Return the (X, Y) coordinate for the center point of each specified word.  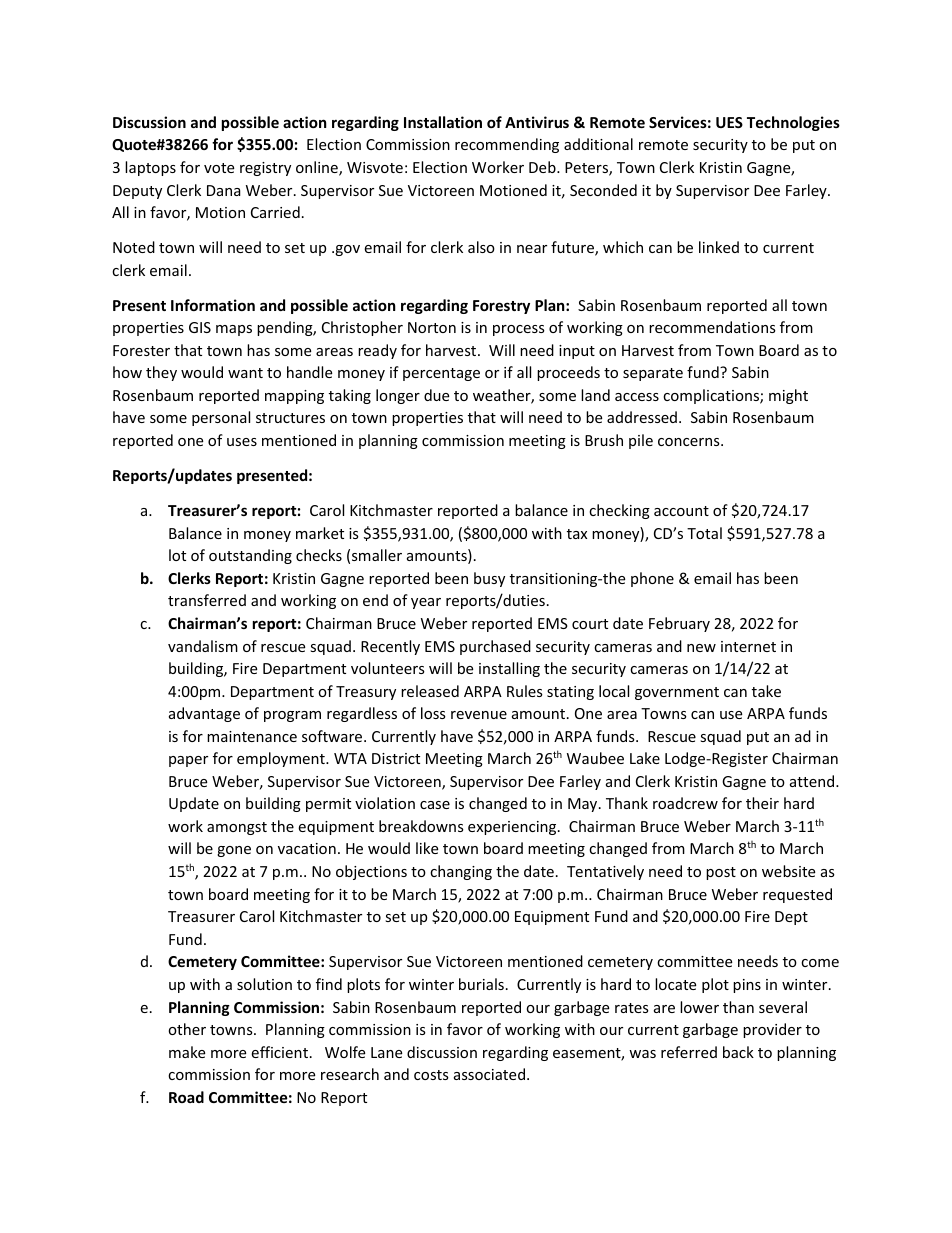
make (187, 1052)
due (436, 395)
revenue (479, 715)
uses (242, 442)
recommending (507, 145)
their (762, 803)
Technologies (793, 123)
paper (188, 761)
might (788, 396)
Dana (224, 190)
